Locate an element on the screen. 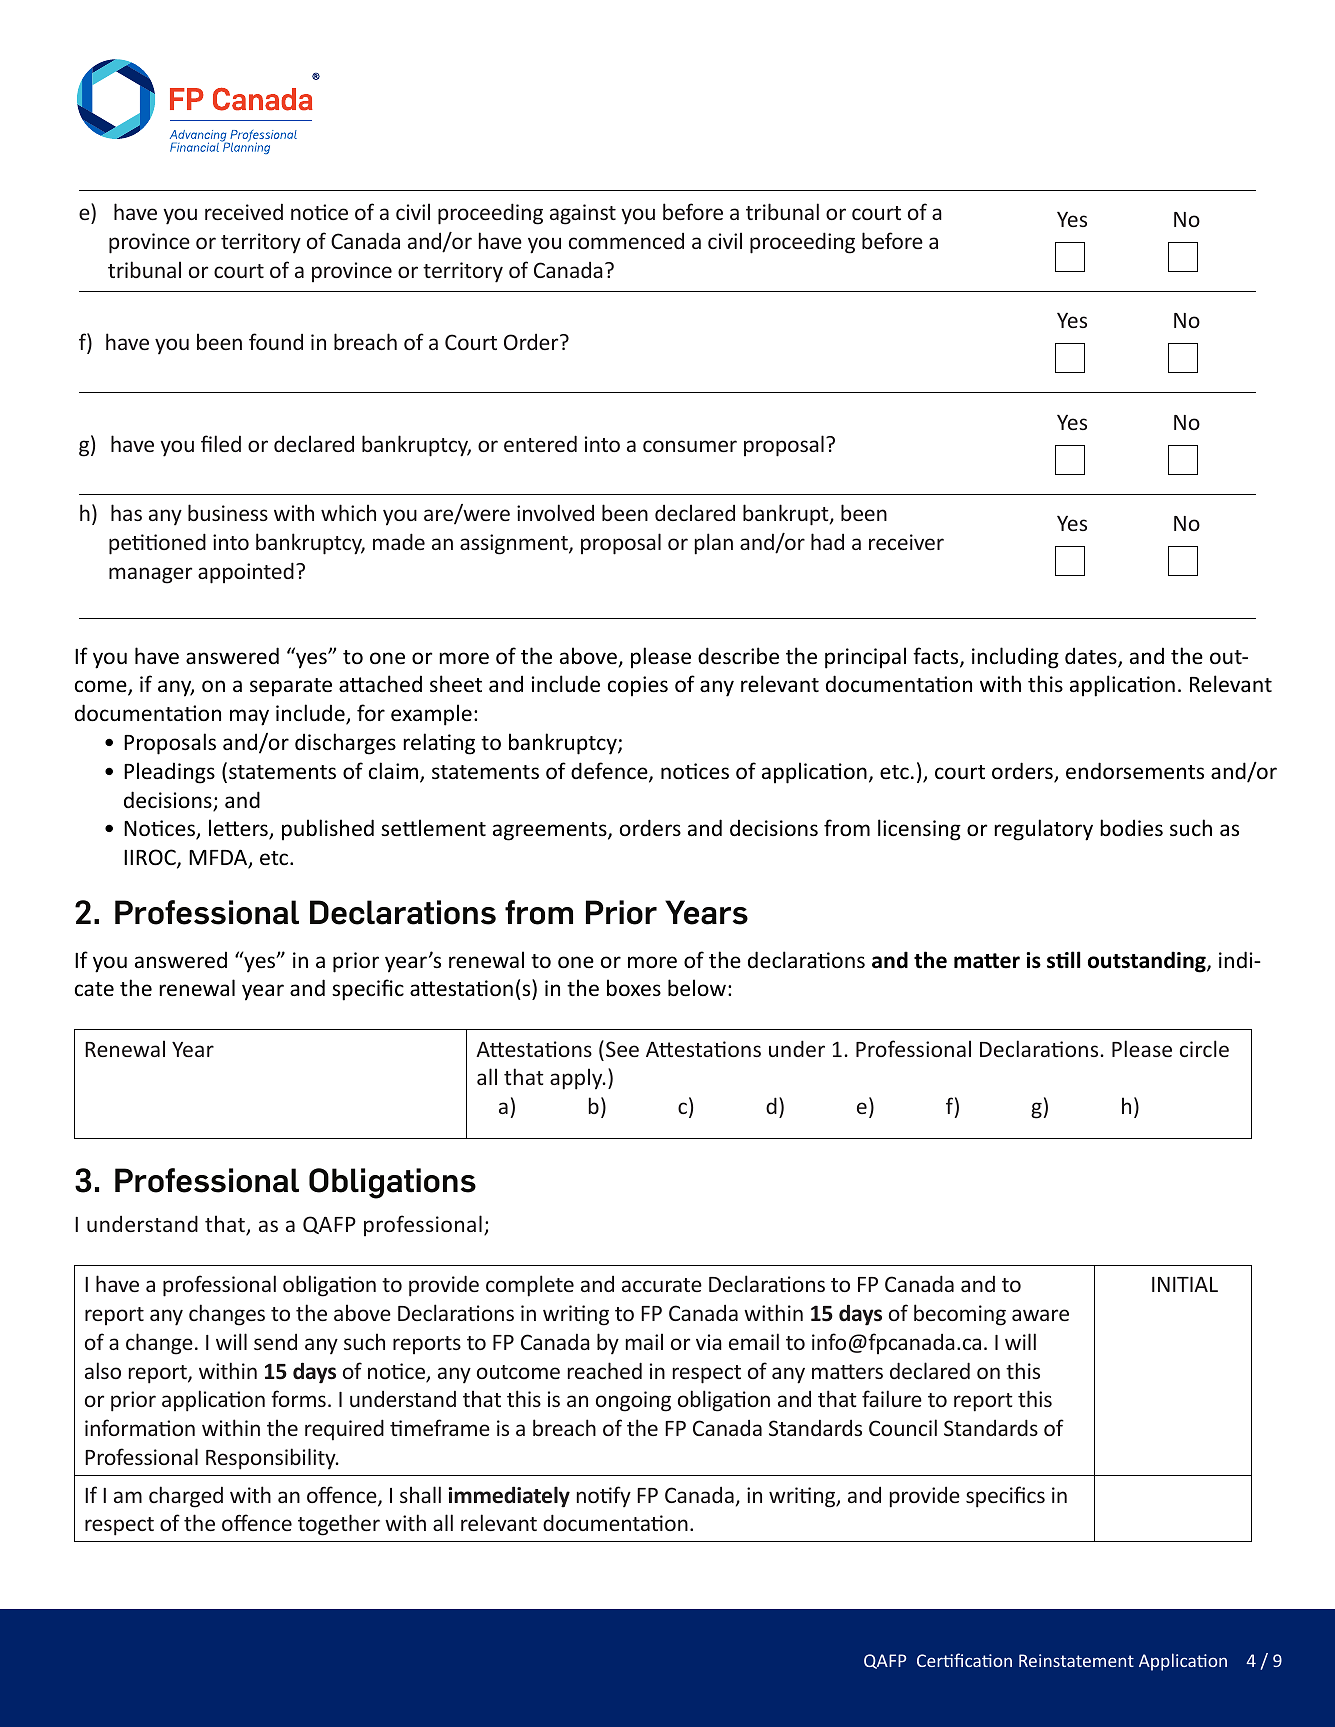 The height and width of the screenshot is (1727, 1335). dates is located at coordinates (1092, 657).
